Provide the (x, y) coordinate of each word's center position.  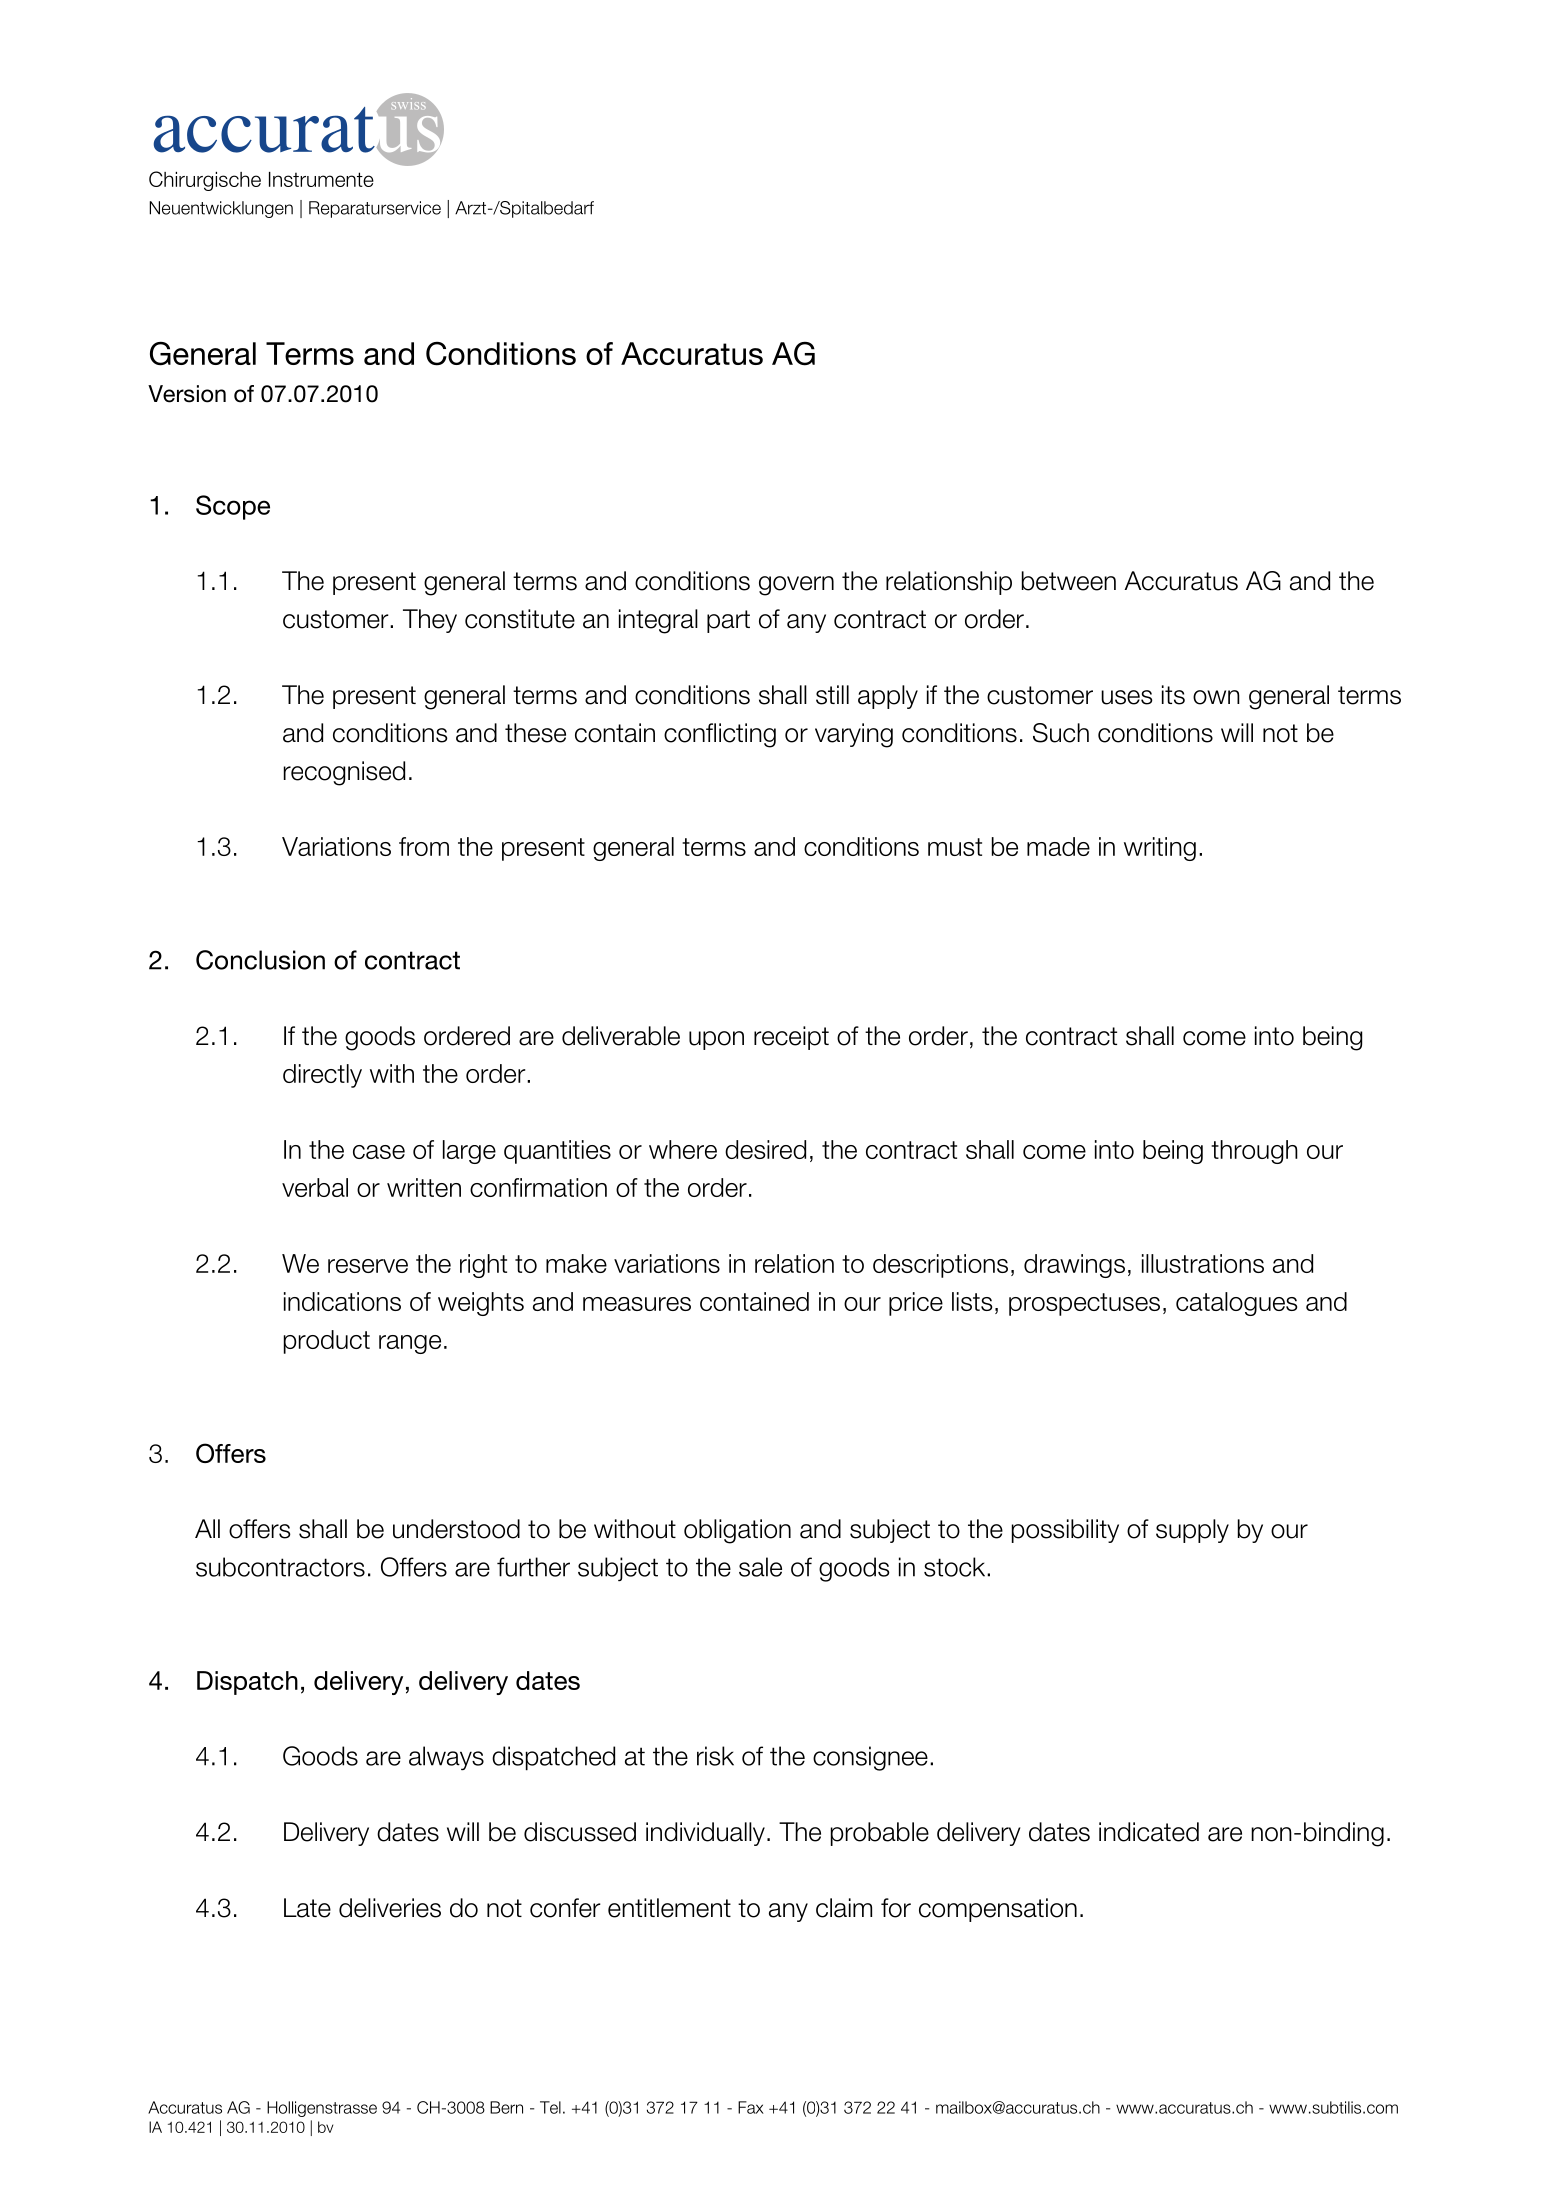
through (1254, 1152)
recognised (344, 773)
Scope (233, 507)
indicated (1149, 1832)
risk (715, 1756)
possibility (1065, 1531)
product (327, 1342)
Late (307, 1908)
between (1069, 581)
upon (716, 1040)
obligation (737, 1531)
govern (796, 586)
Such (1061, 733)
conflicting (720, 735)
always (446, 1758)
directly (322, 1076)
